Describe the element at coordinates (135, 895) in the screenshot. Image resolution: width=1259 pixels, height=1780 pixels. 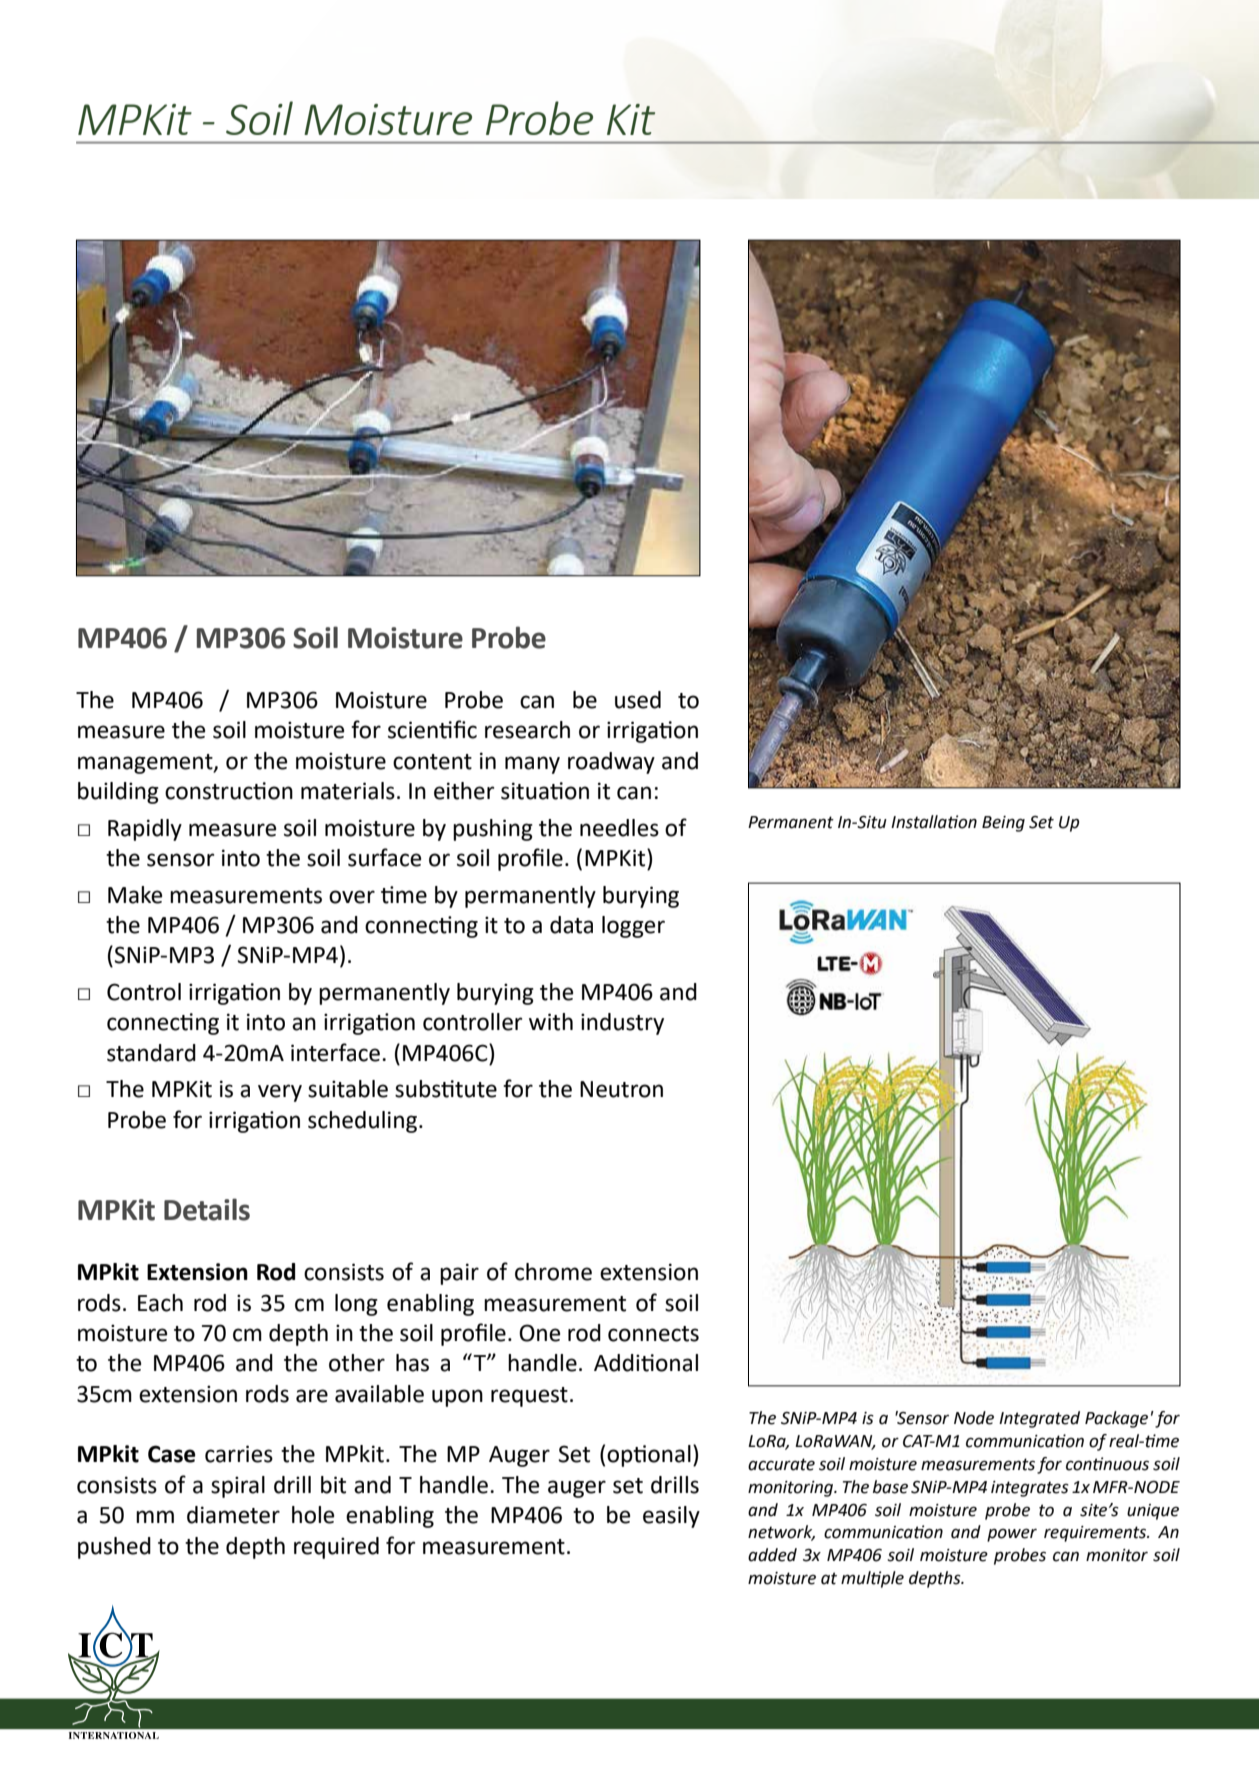
I see `Make` at that location.
